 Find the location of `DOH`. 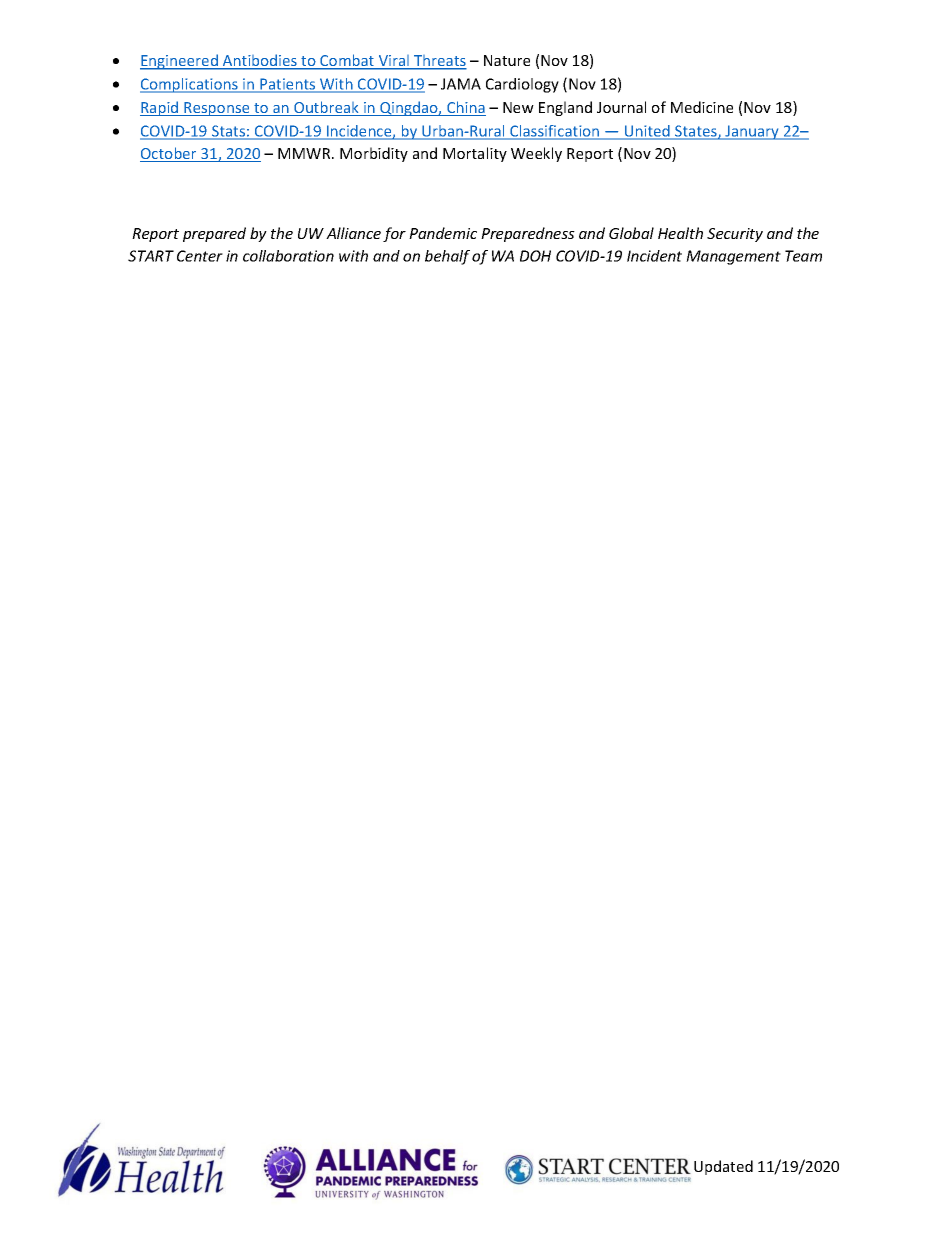

DOH is located at coordinates (535, 256).
